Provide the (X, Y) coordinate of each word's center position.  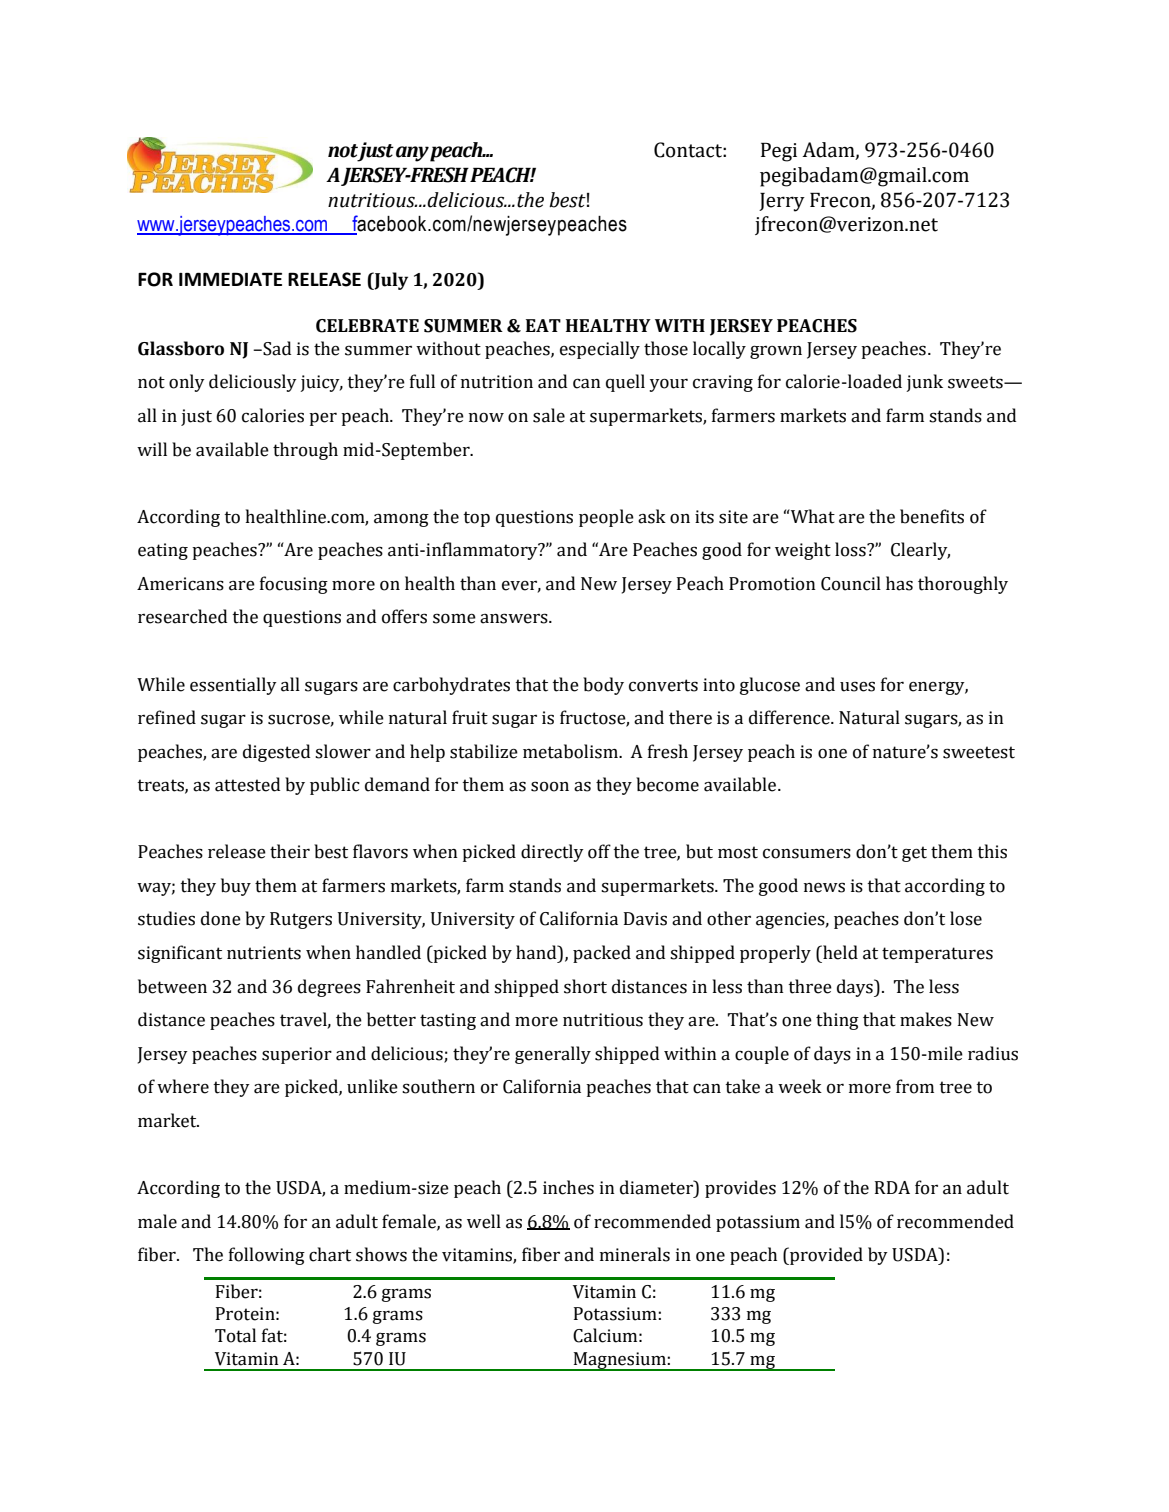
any (412, 154)
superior (297, 1055)
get (914, 854)
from (915, 1086)
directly (552, 853)
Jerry (782, 202)
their (290, 851)
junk (924, 383)
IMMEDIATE (230, 279)
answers (515, 618)
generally (553, 1055)
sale (549, 415)
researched (182, 616)
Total (235, 1335)
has (899, 583)
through (305, 451)
